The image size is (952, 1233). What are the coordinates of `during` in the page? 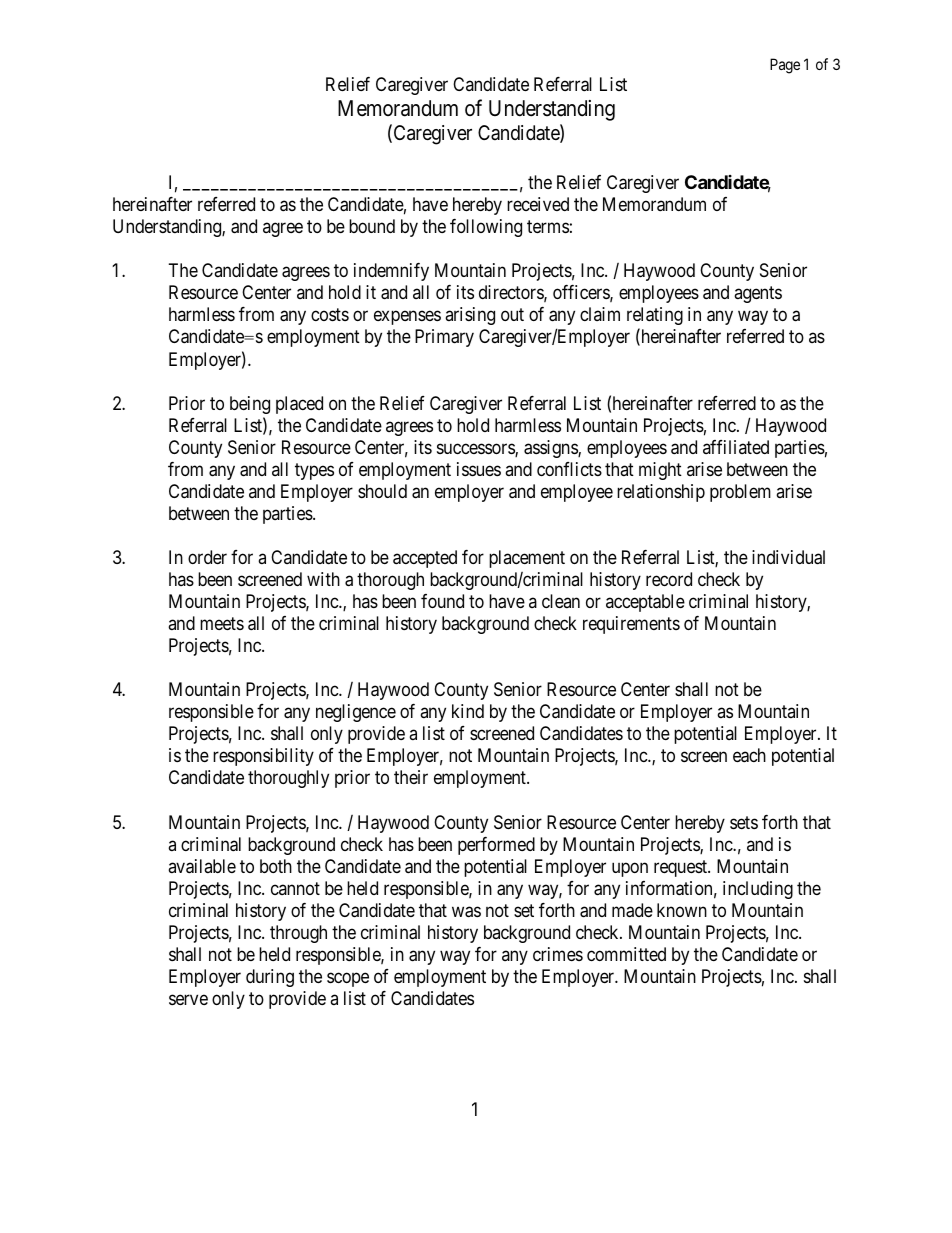 It's located at (270, 978).
